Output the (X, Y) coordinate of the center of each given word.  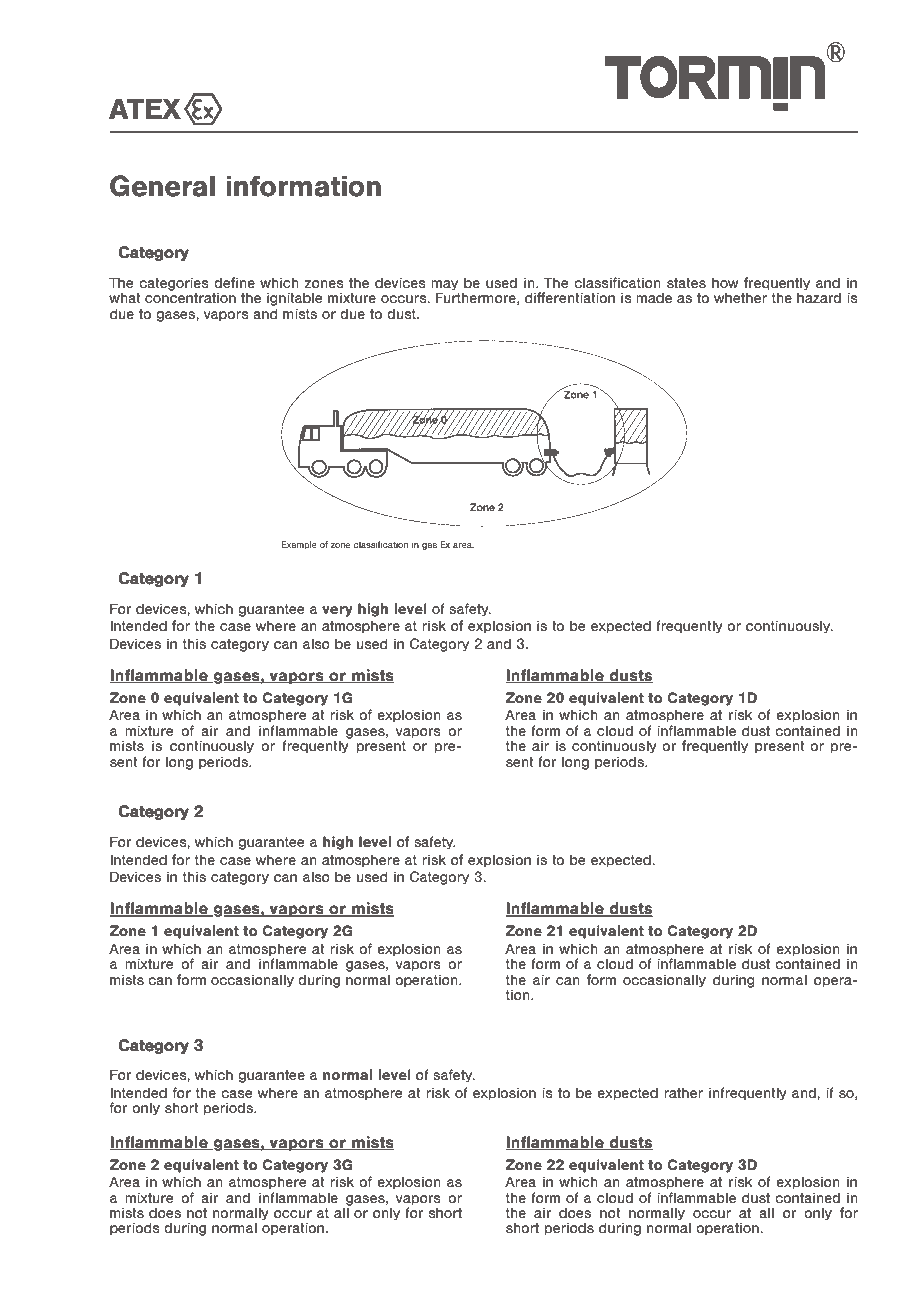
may (444, 286)
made (654, 297)
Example (299, 545)
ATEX (145, 108)
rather (683, 1092)
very (337, 611)
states (686, 283)
